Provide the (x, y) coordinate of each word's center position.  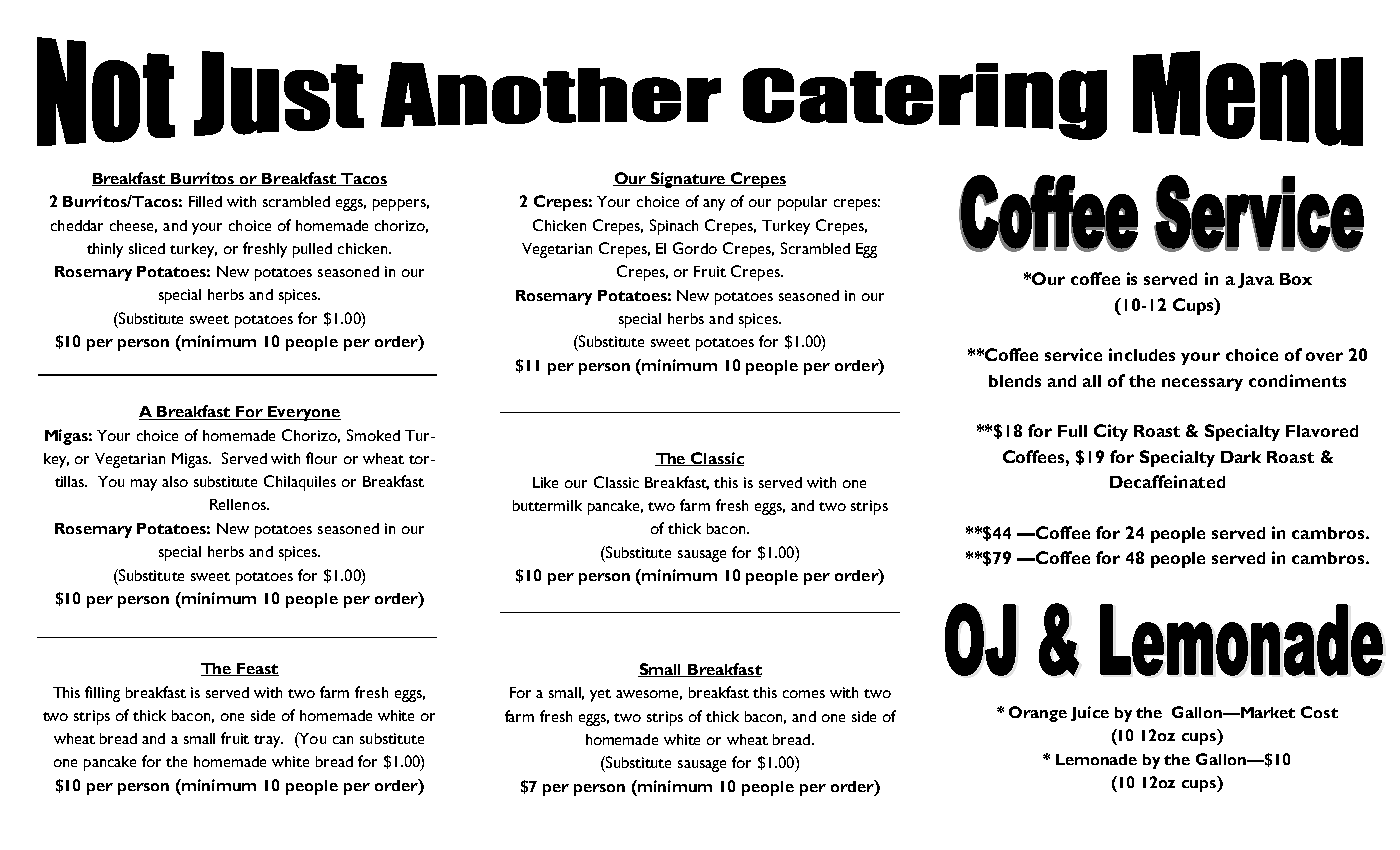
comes (804, 694)
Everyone (303, 413)
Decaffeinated (1167, 481)
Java (1256, 280)
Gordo (695, 248)
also (175, 481)
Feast (257, 669)
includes (1142, 354)
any (714, 205)
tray (268, 741)
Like (545, 482)
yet (600, 695)
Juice (1090, 713)
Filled (205, 201)
